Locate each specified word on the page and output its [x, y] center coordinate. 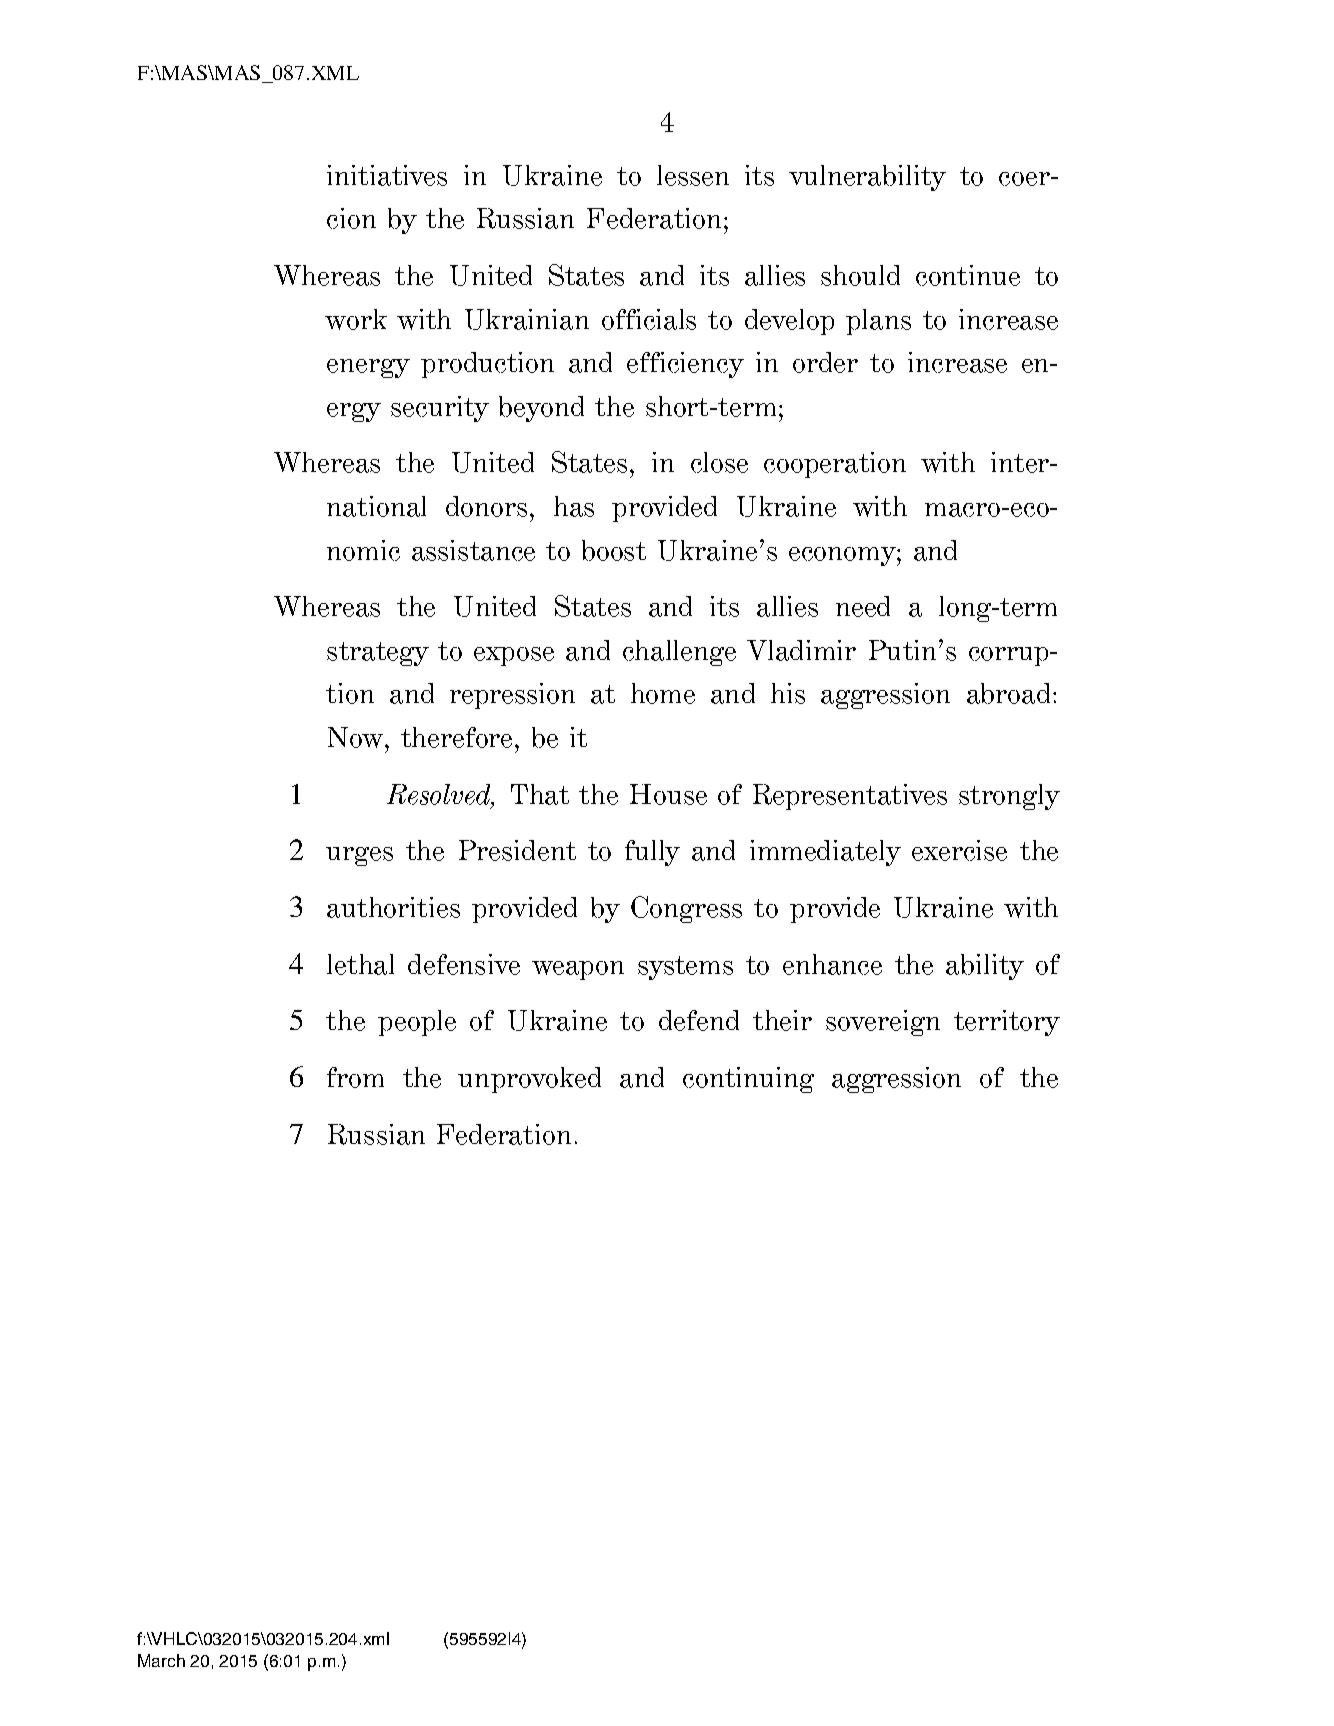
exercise [959, 850]
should [860, 275]
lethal [360, 964]
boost [614, 550]
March [161, 1660]
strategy [378, 654]
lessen [693, 175]
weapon [578, 970]
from [355, 1077]
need [863, 606]
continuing [748, 1080]
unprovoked [529, 1080]
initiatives [387, 175]
